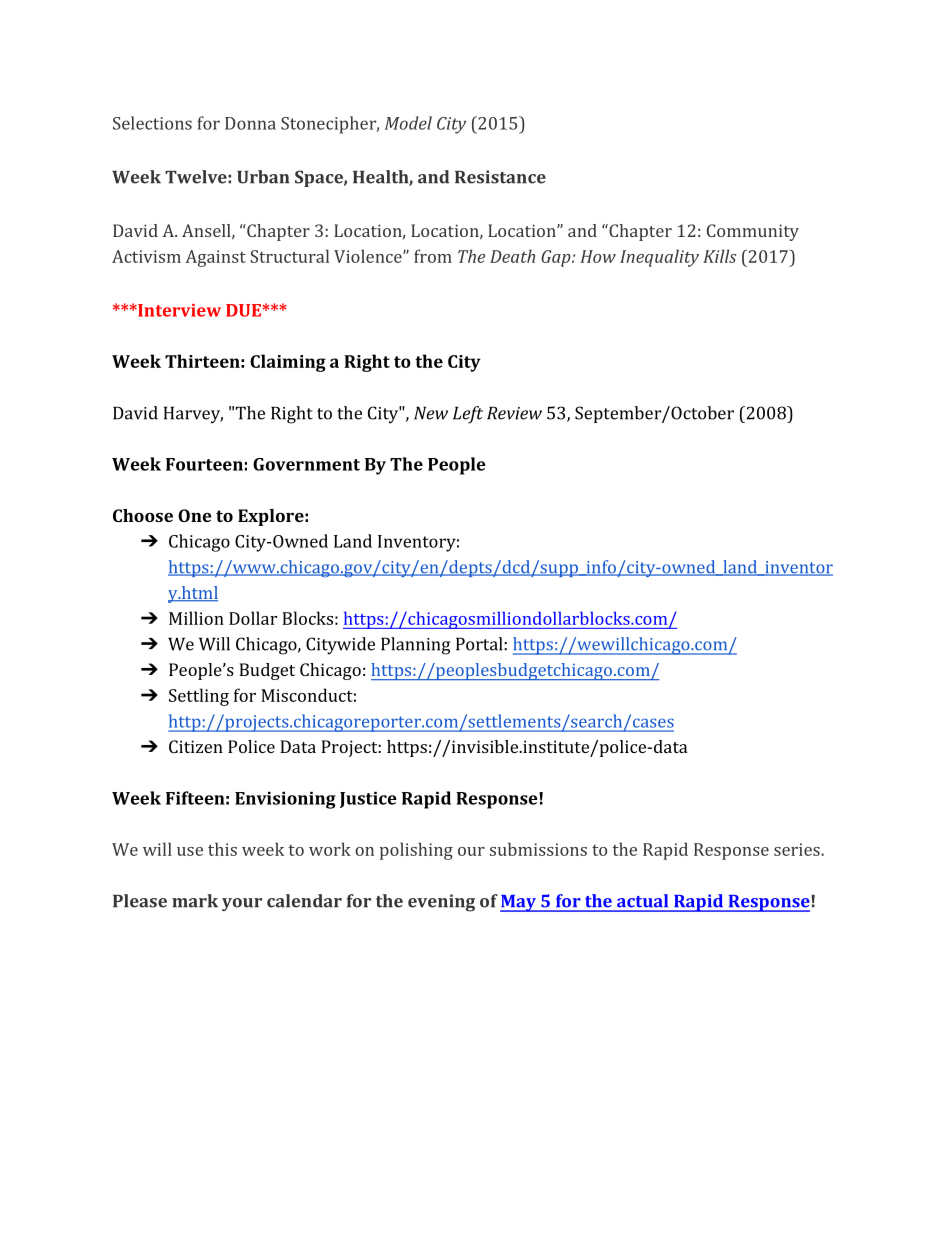 The height and width of the screenshot is (1233, 952). What do you see at coordinates (244, 310) in the screenshot?
I see `DUE` at bounding box center [244, 310].
